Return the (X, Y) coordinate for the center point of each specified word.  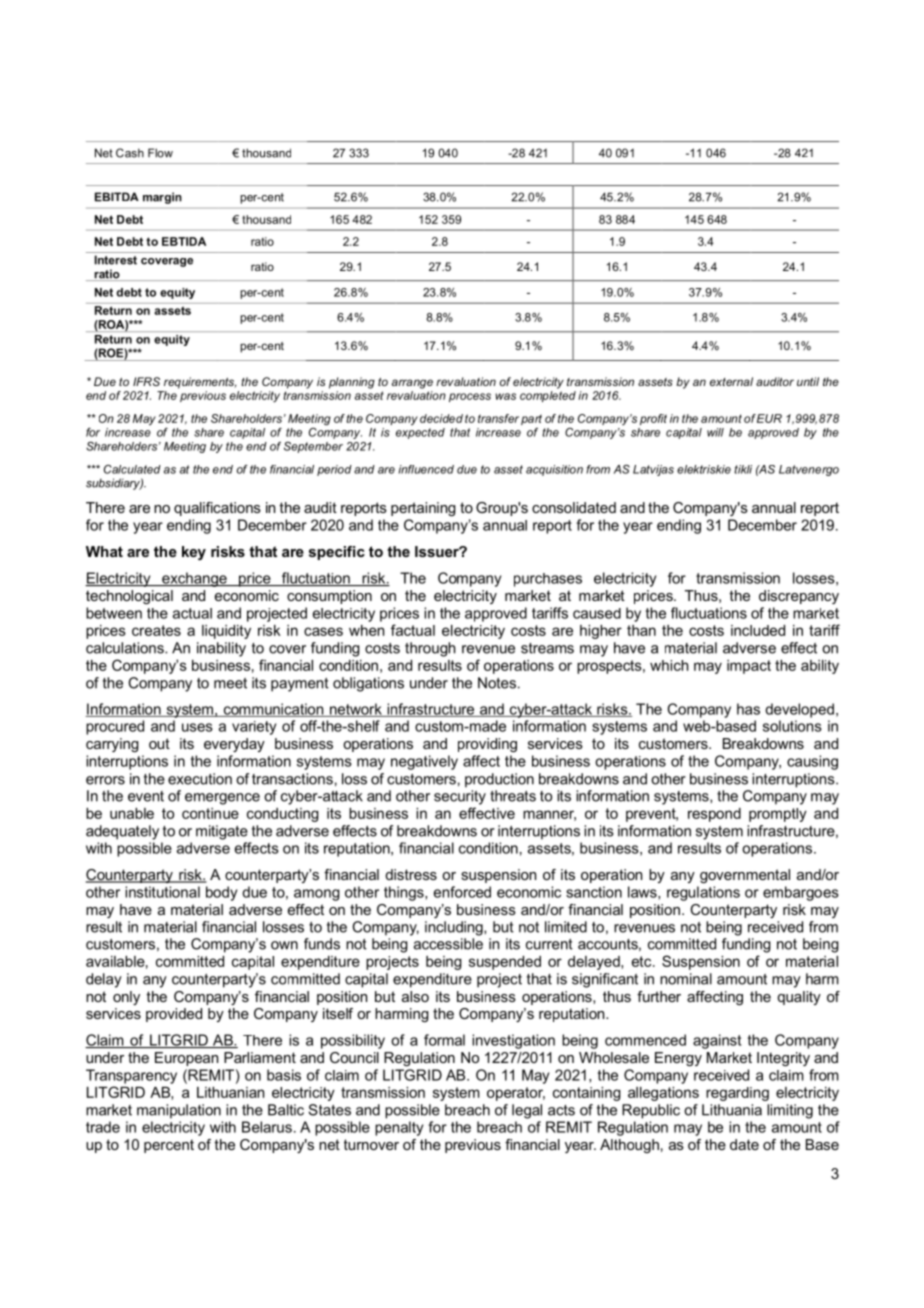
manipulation (179, 1111)
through (430, 649)
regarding (737, 1094)
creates (156, 630)
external (731, 381)
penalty (399, 1128)
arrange (412, 384)
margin (162, 198)
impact (749, 667)
